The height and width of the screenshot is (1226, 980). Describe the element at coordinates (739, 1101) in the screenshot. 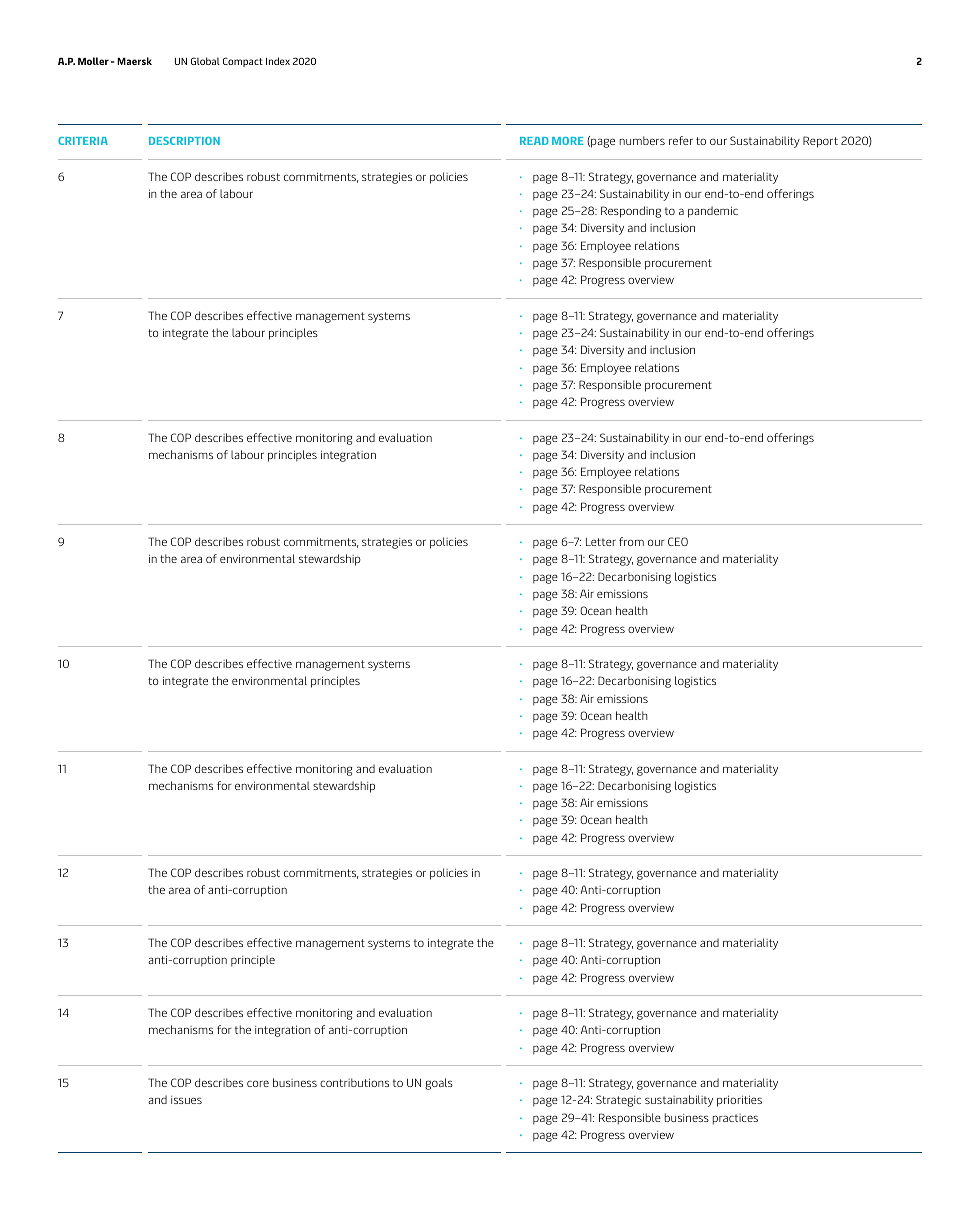

I see `priorities` at that location.
